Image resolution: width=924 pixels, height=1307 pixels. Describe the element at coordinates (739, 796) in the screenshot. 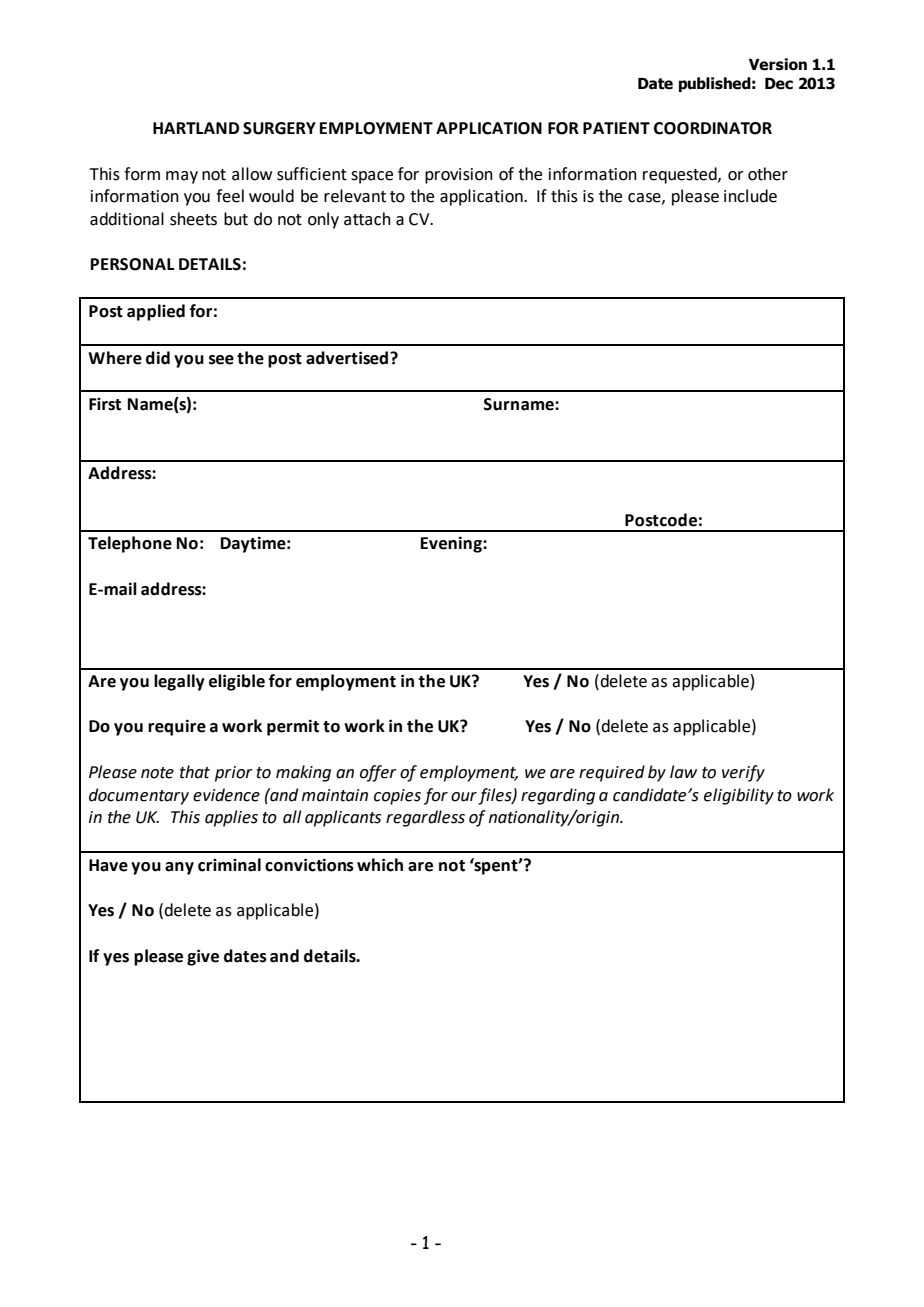

I see `eligibility` at that location.
